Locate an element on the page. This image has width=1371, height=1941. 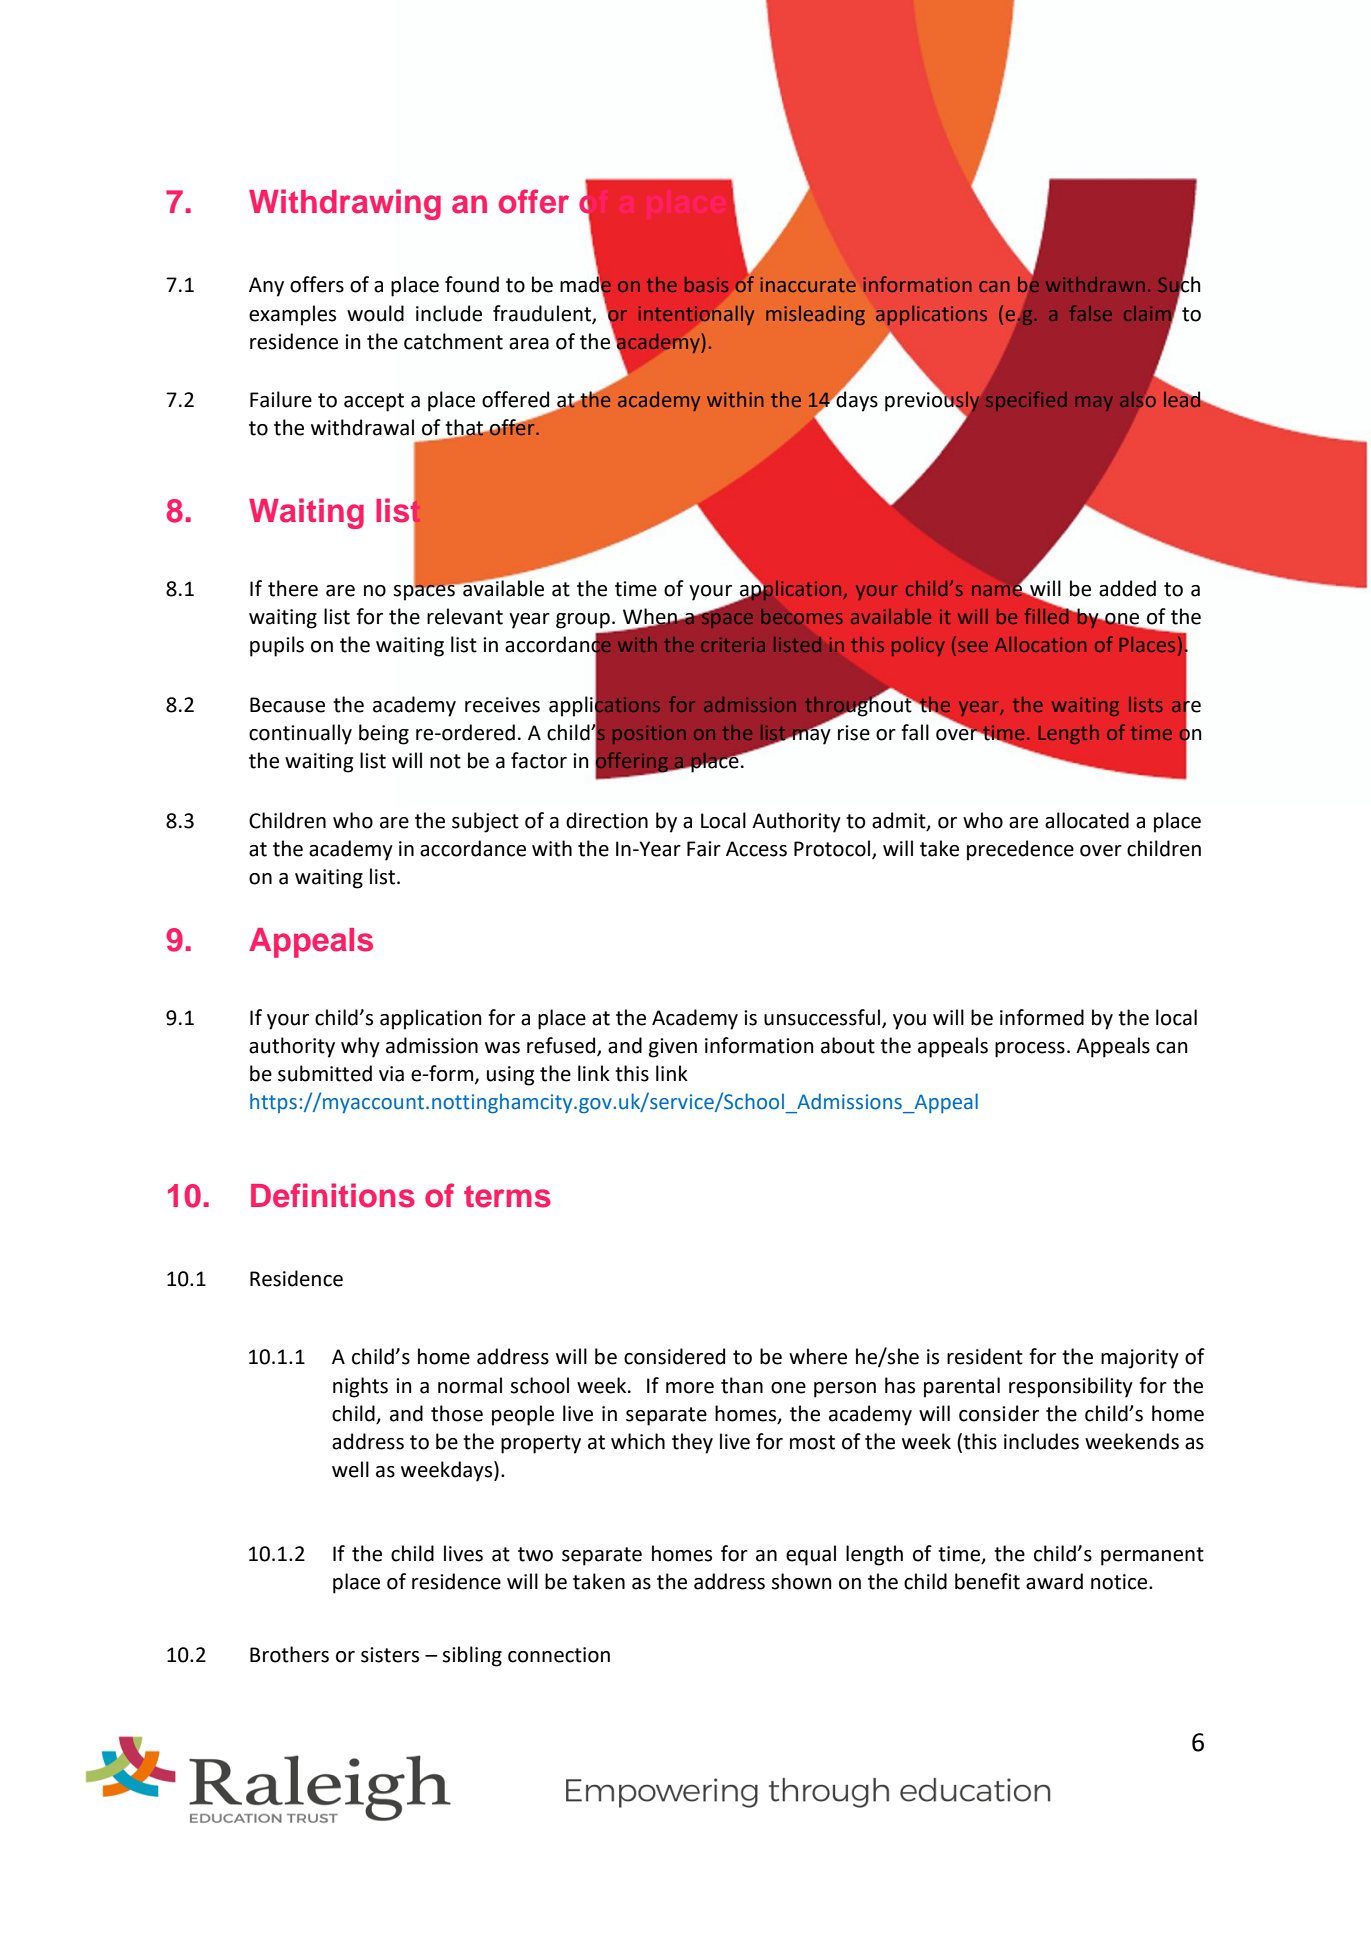
why is located at coordinates (360, 1047).
